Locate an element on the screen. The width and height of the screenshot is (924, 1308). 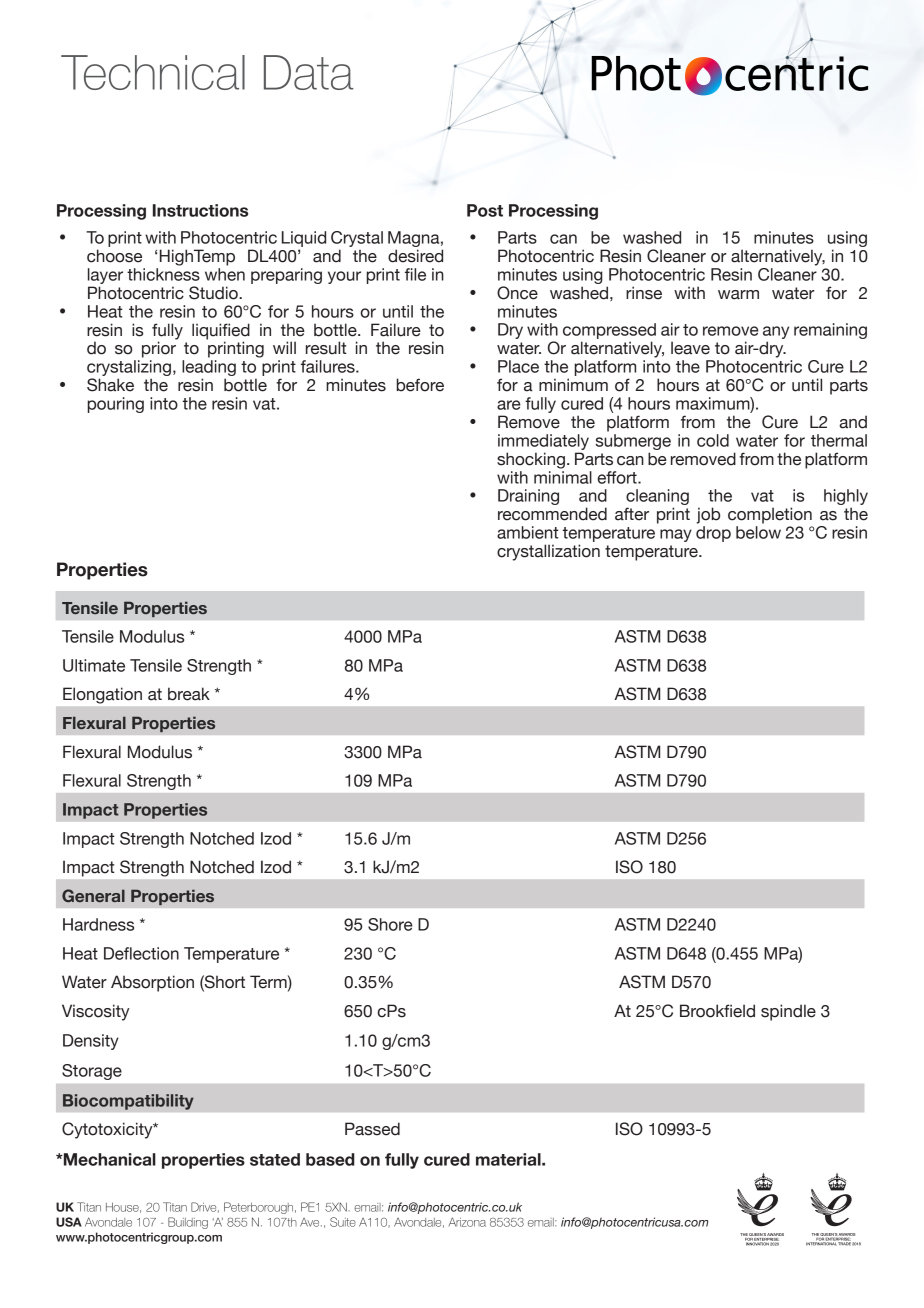
Building is located at coordinates (188, 1223).
